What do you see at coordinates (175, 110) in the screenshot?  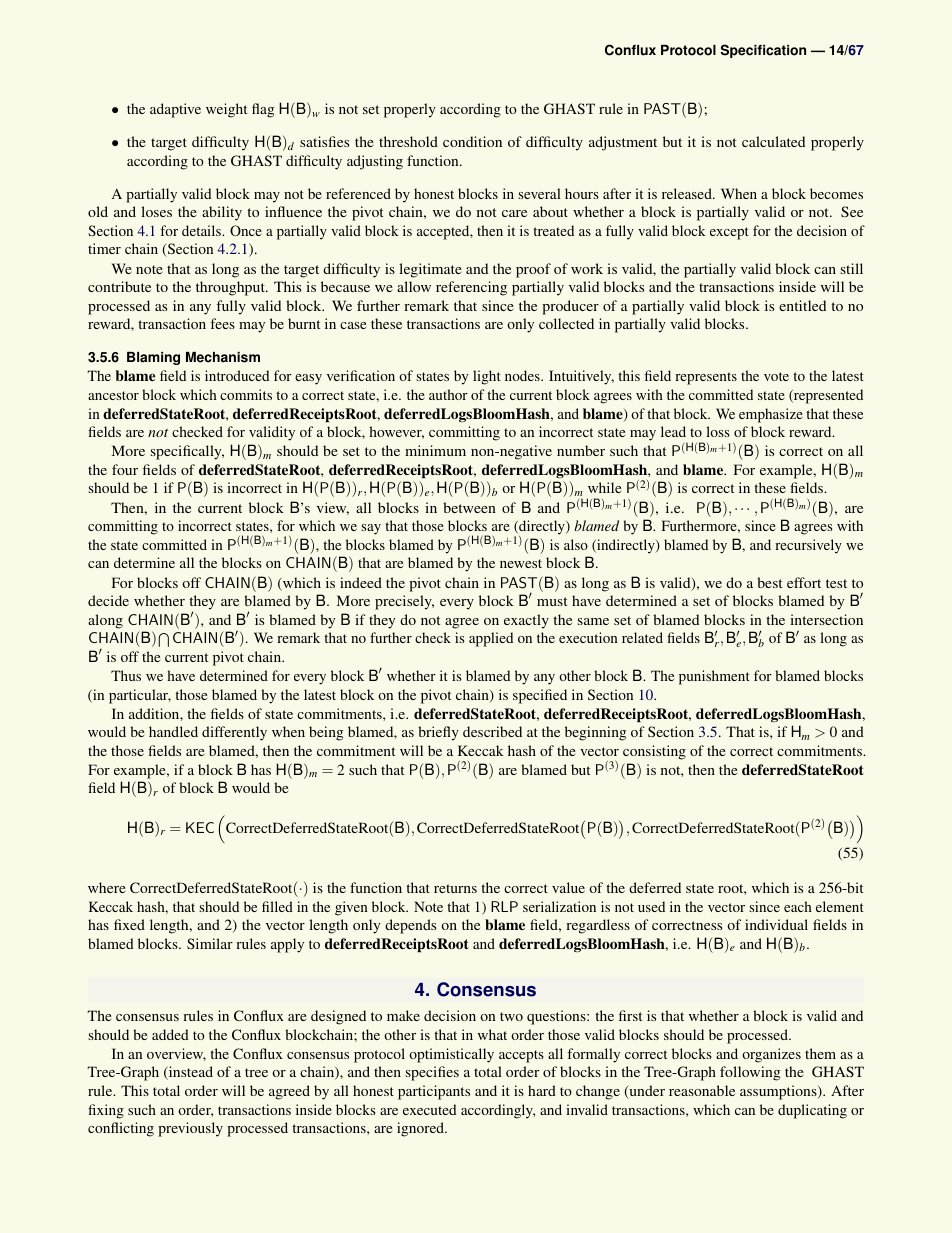 I see `adaptive` at bounding box center [175, 110].
